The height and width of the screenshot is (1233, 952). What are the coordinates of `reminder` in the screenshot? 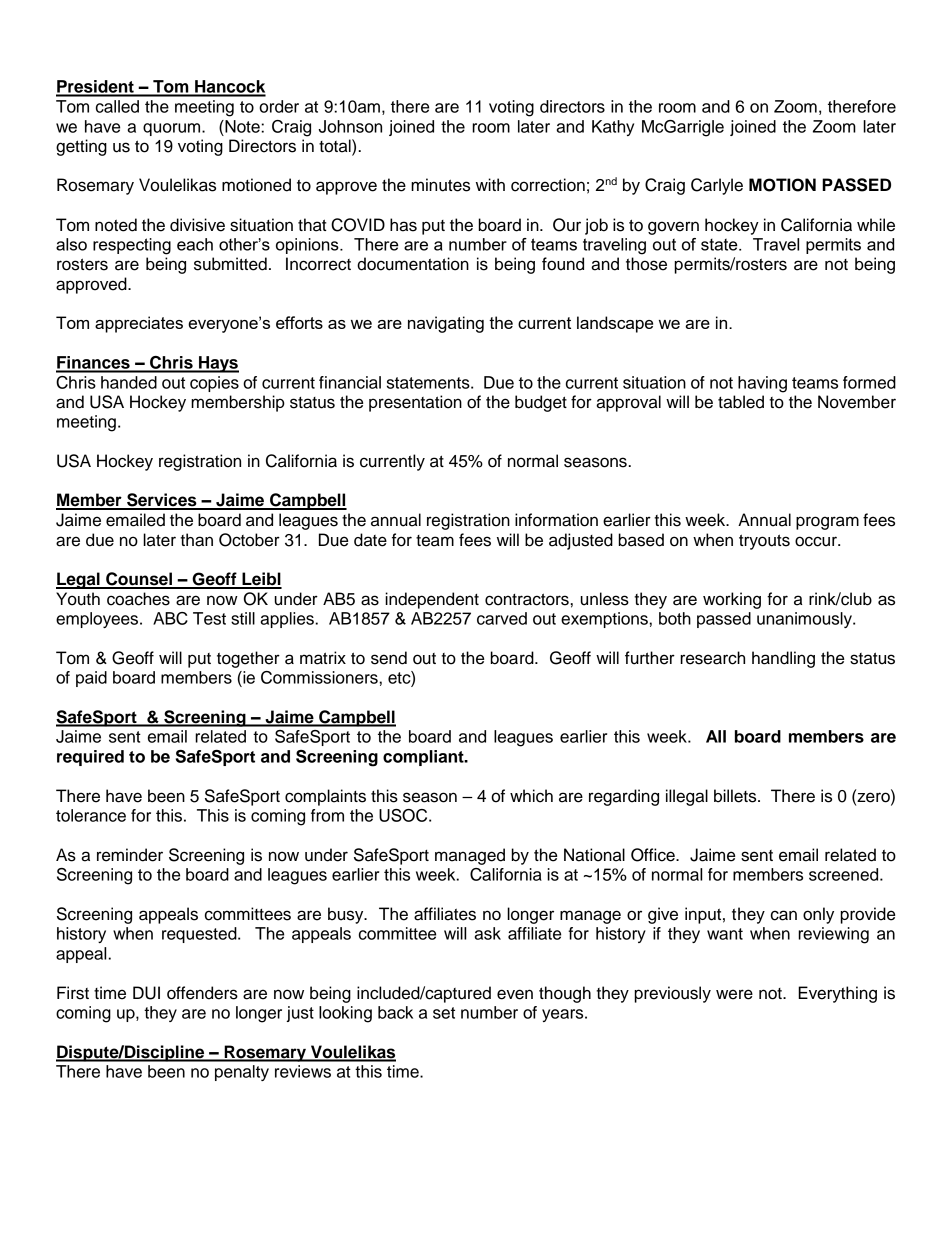 It's located at (130, 855).
